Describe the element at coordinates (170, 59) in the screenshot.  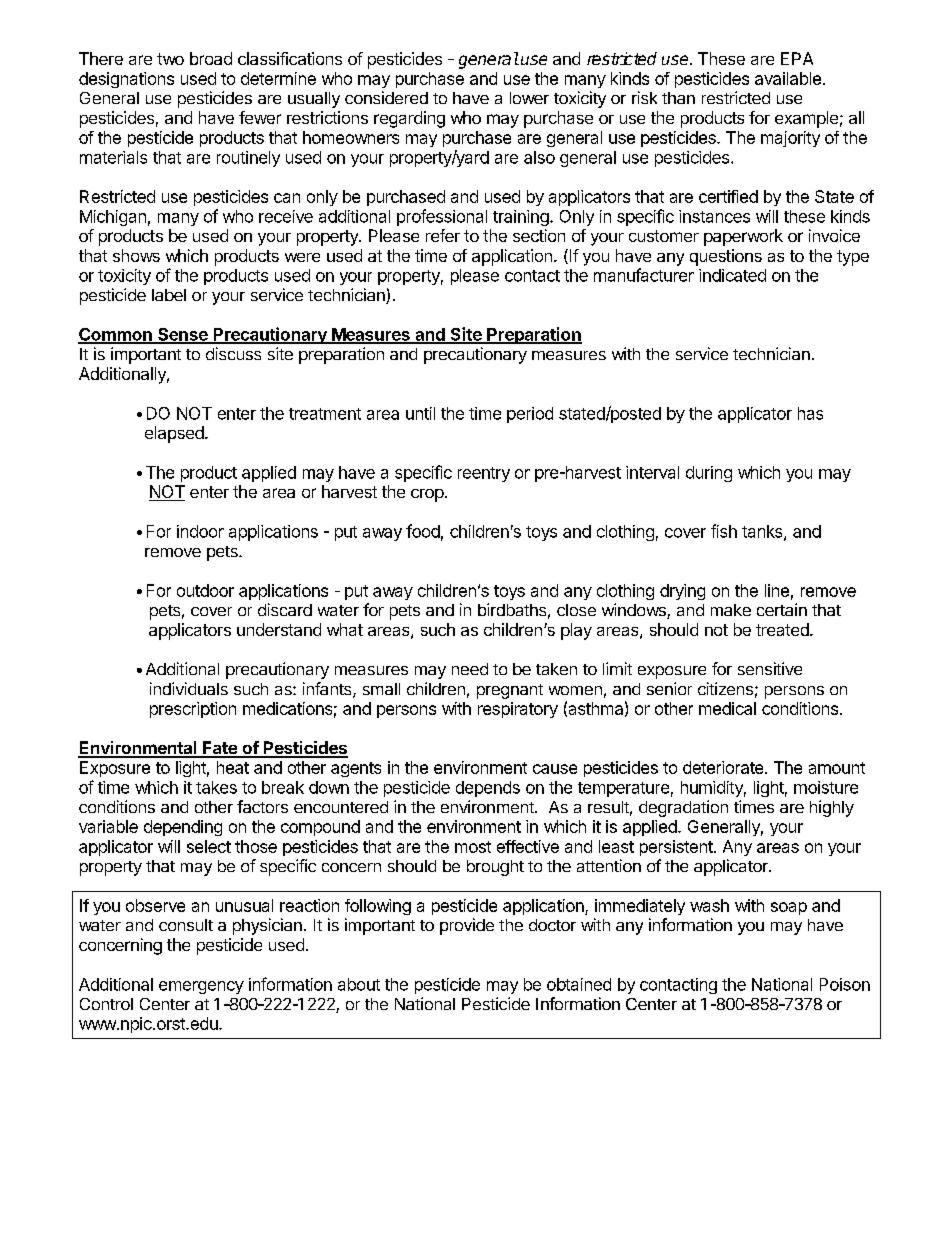
I see `two` at that location.
